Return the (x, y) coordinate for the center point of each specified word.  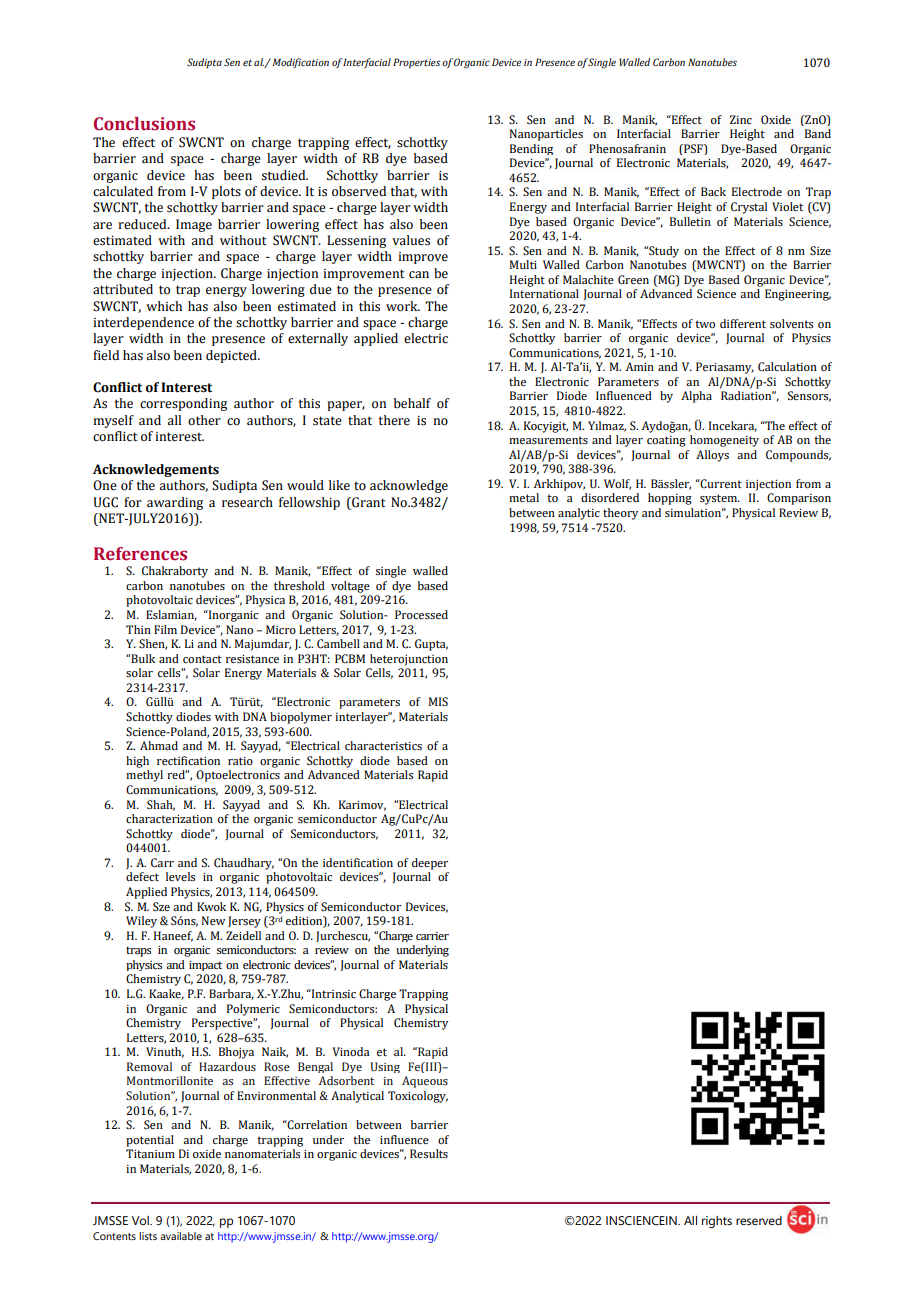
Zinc (741, 119)
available (181, 1236)
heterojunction (409, 660)
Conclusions (144, 124)
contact (202, 659)
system (719, 499)
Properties (416, 63)
